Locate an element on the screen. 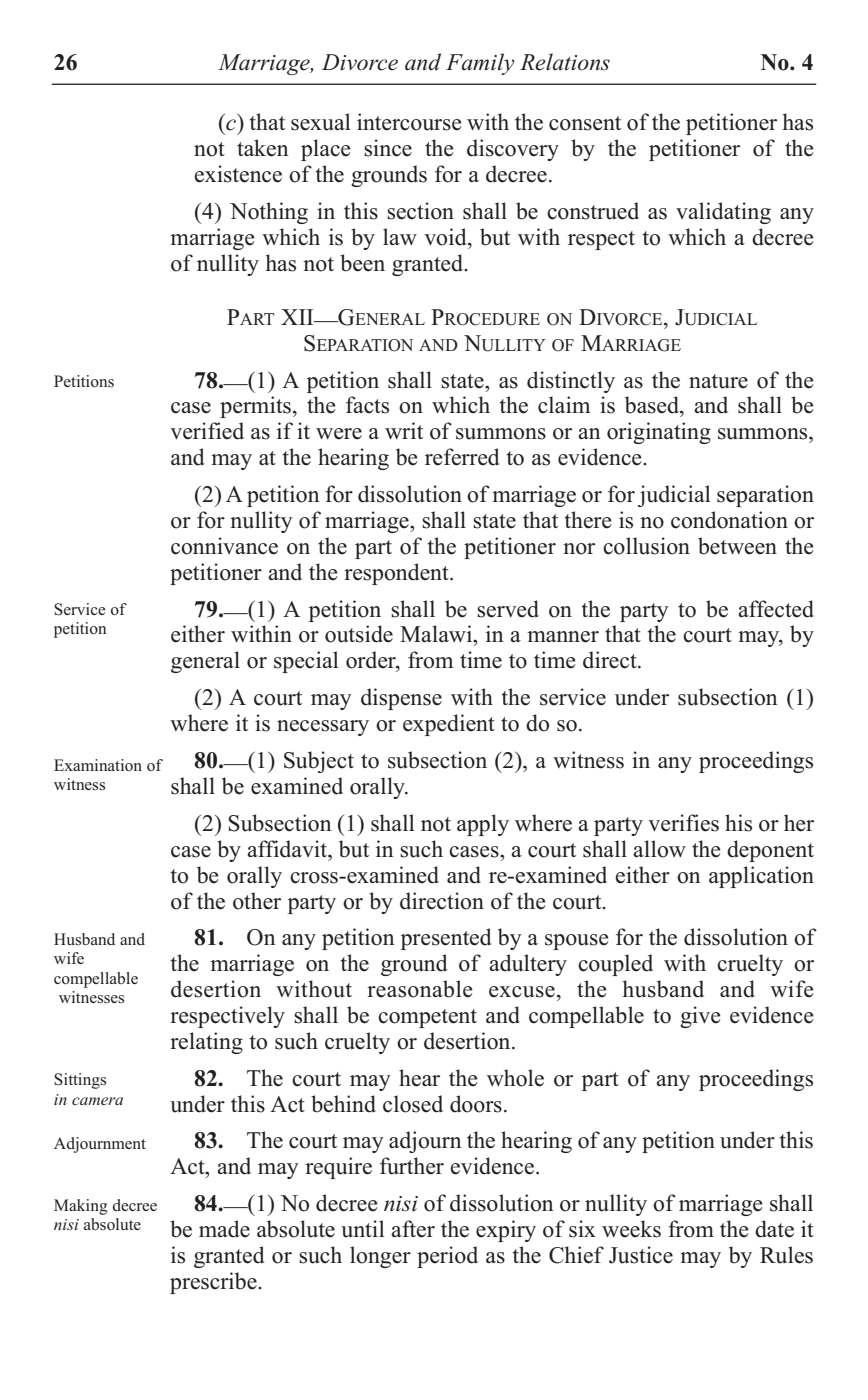 The width and height of the screenshot is (868, 1400). Justice is located at coordinates (641, 1255).
